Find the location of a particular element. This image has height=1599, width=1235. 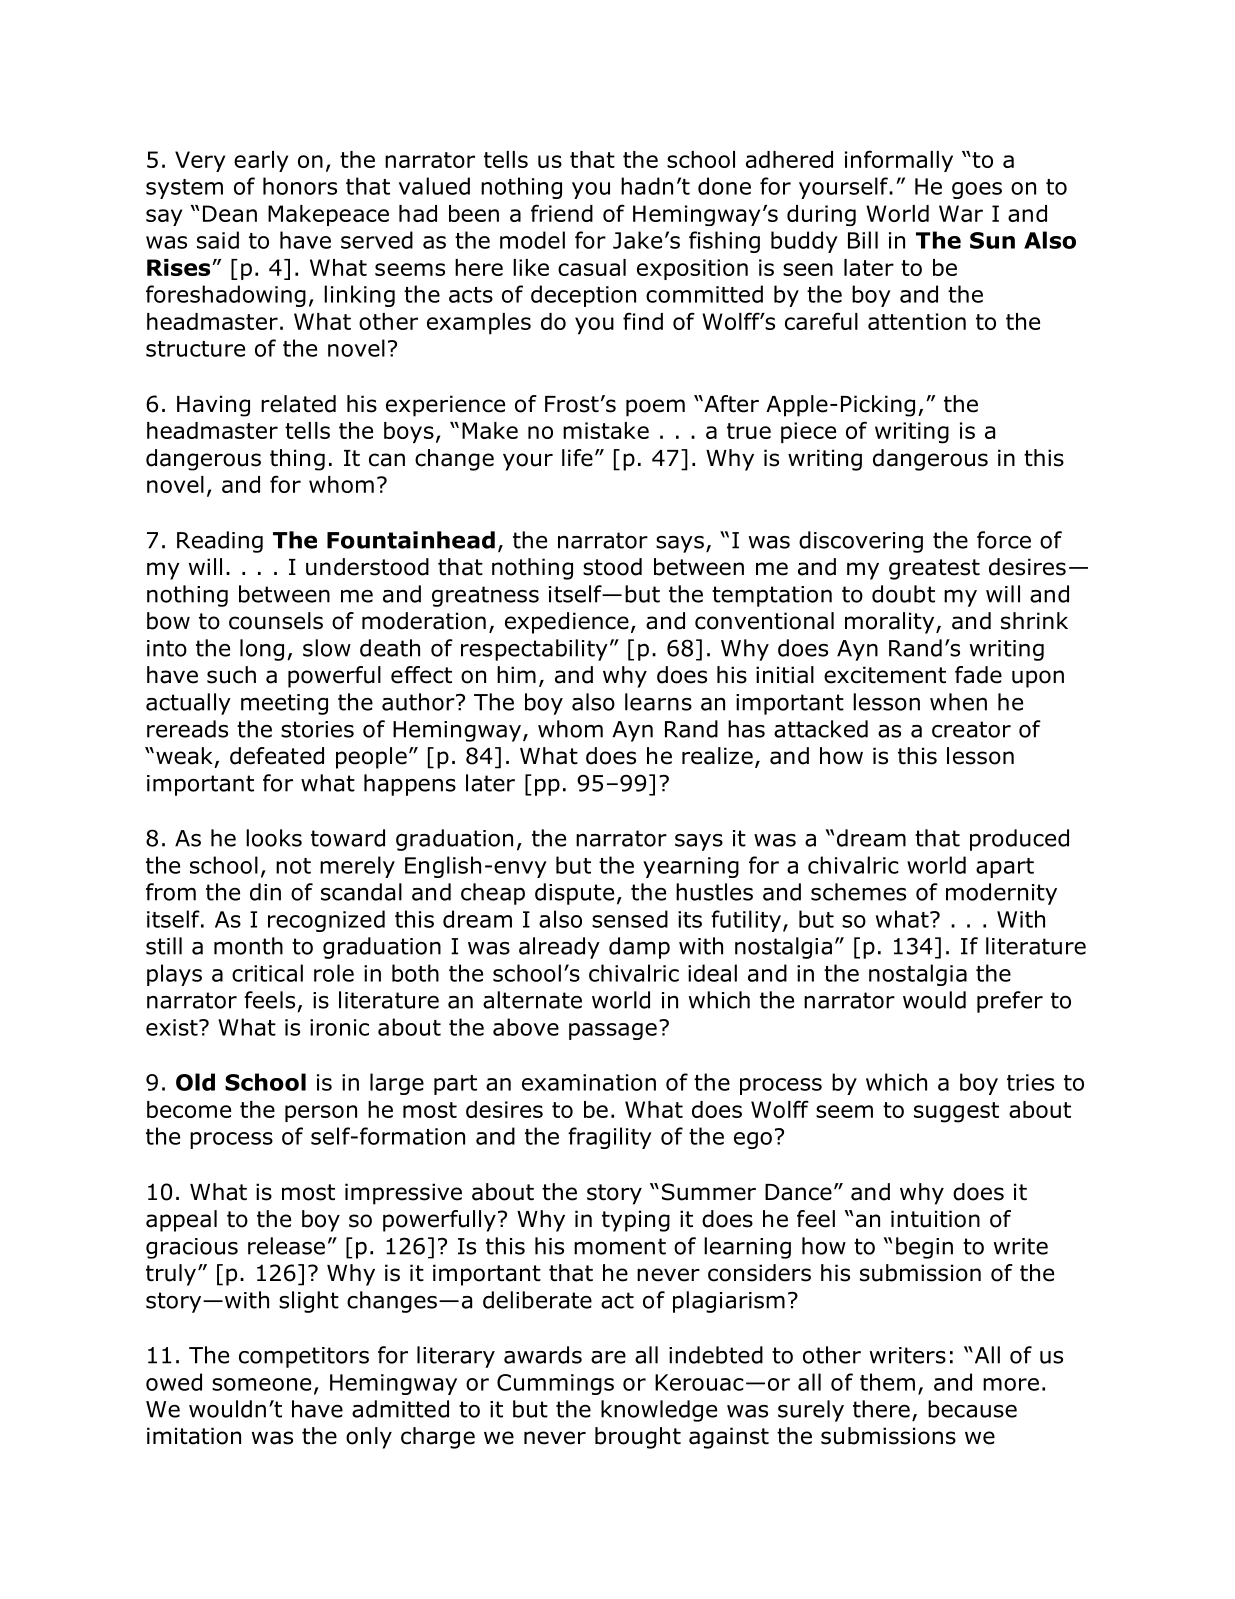

goes is located at coordinates (977, 190).
